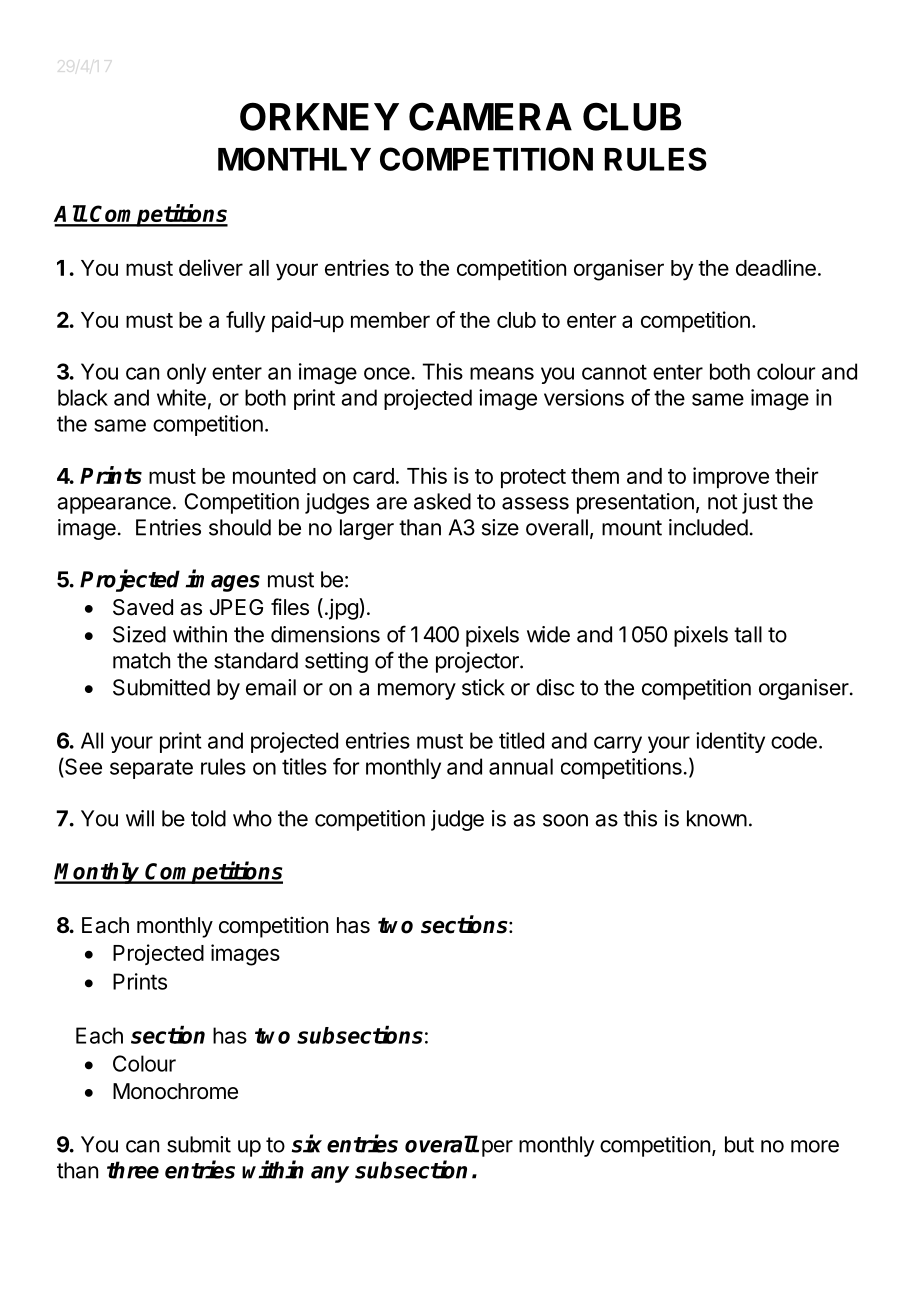 The image size is (924, 1308). What do you see at coordinates (483, 687) in the screenshot?
I see `stick` at bounding box center [483, 687].
